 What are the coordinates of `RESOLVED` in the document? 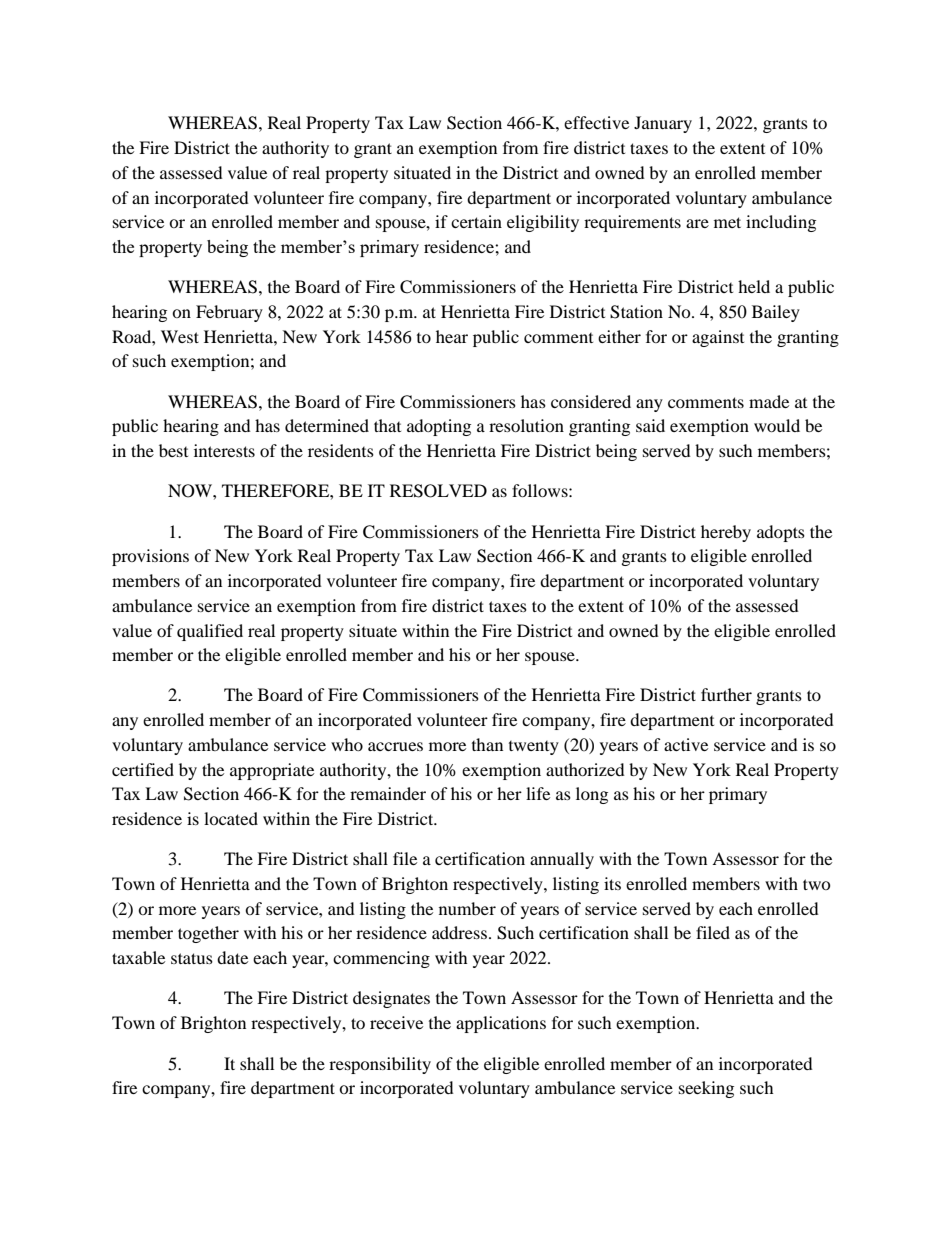 It's located at (438, 491).
